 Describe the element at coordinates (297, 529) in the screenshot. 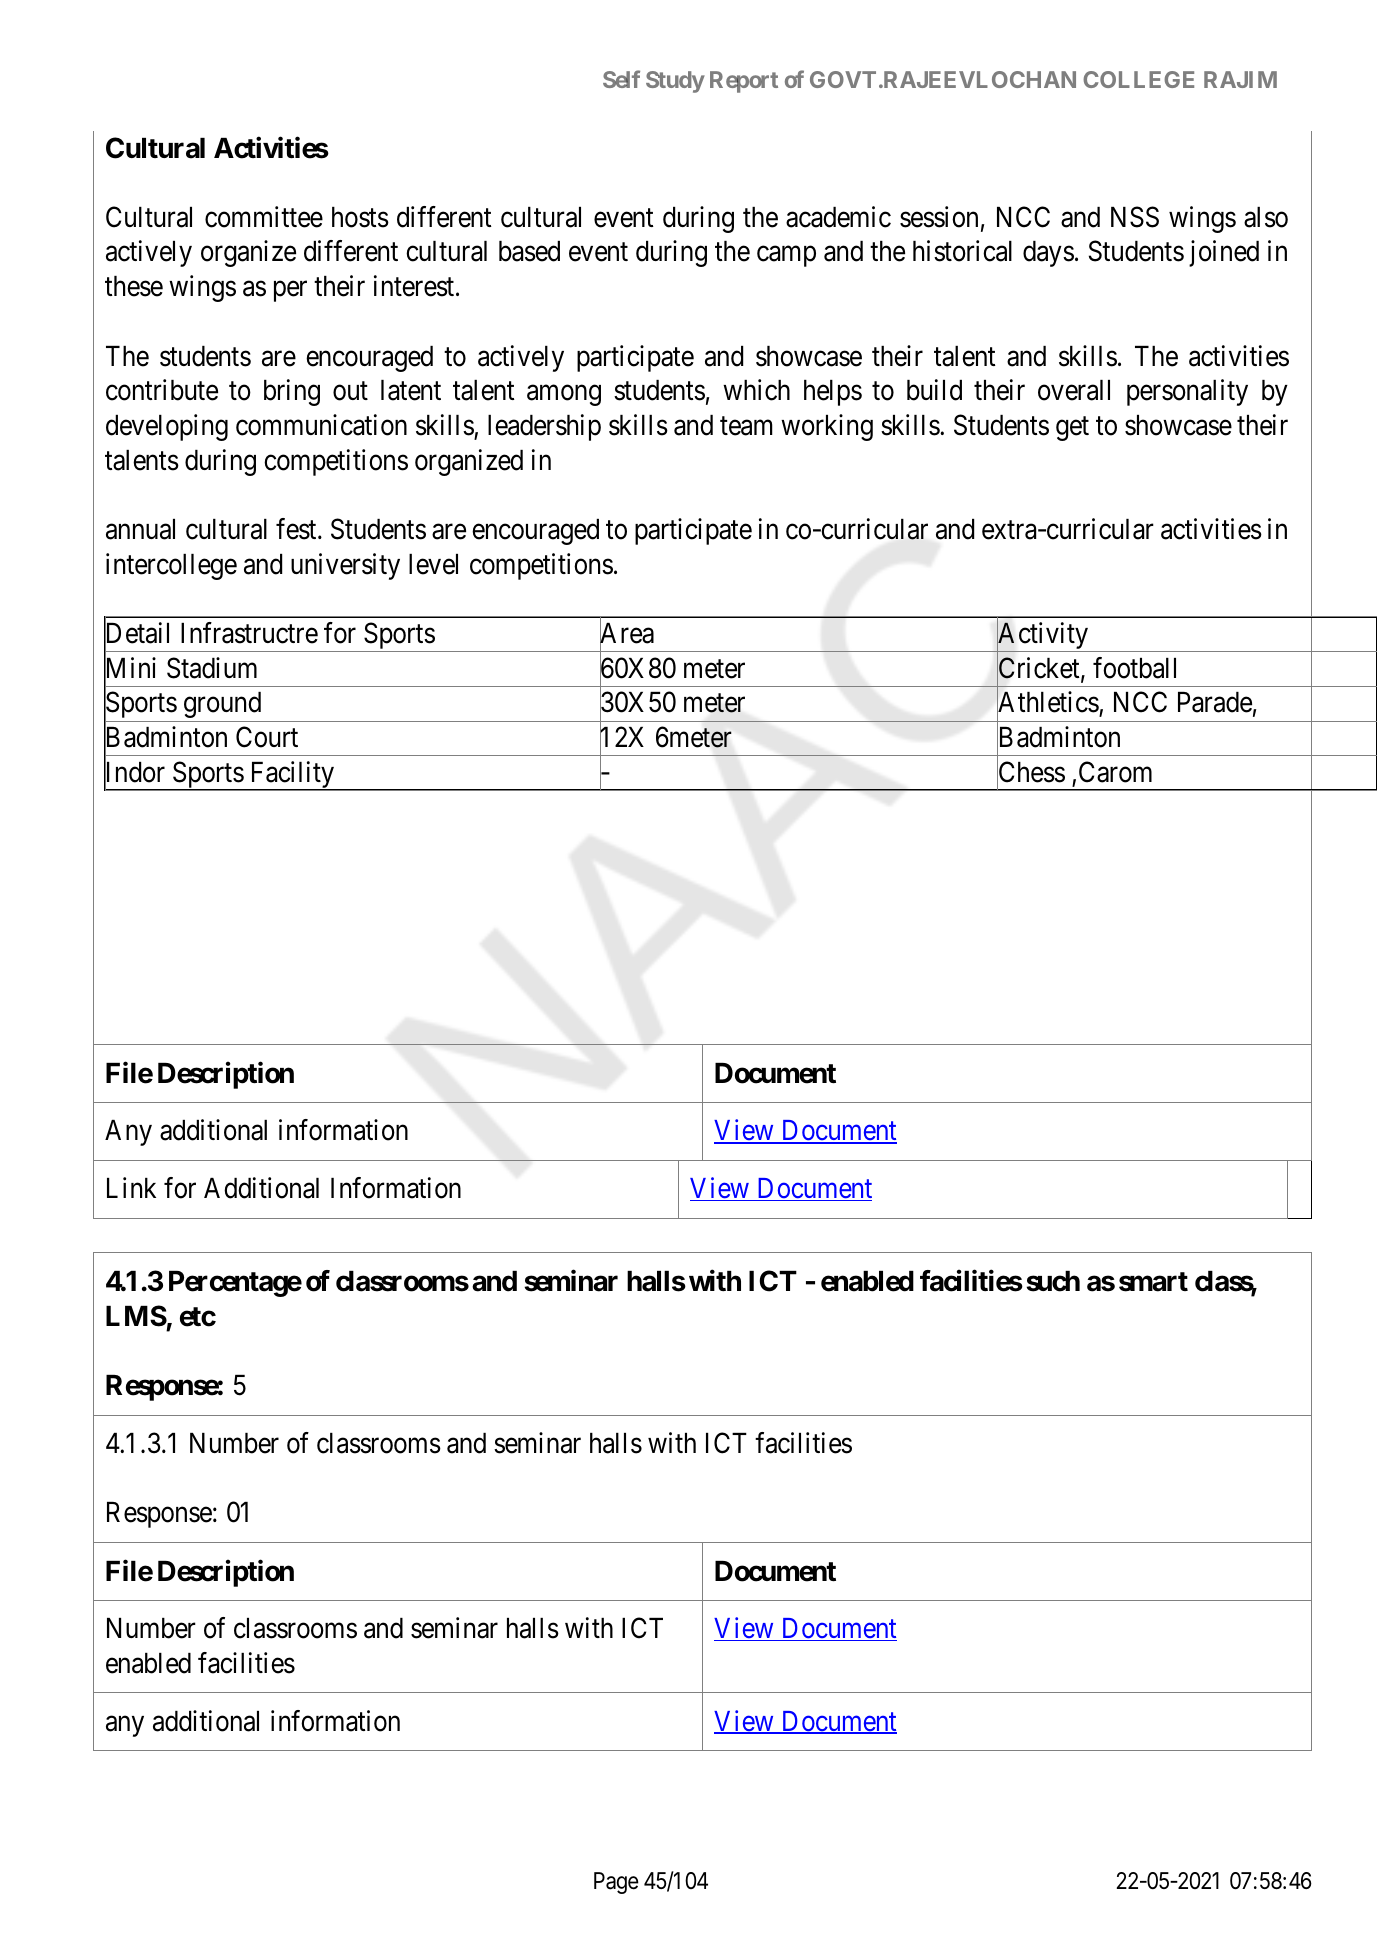

I see `fest` at that location.
